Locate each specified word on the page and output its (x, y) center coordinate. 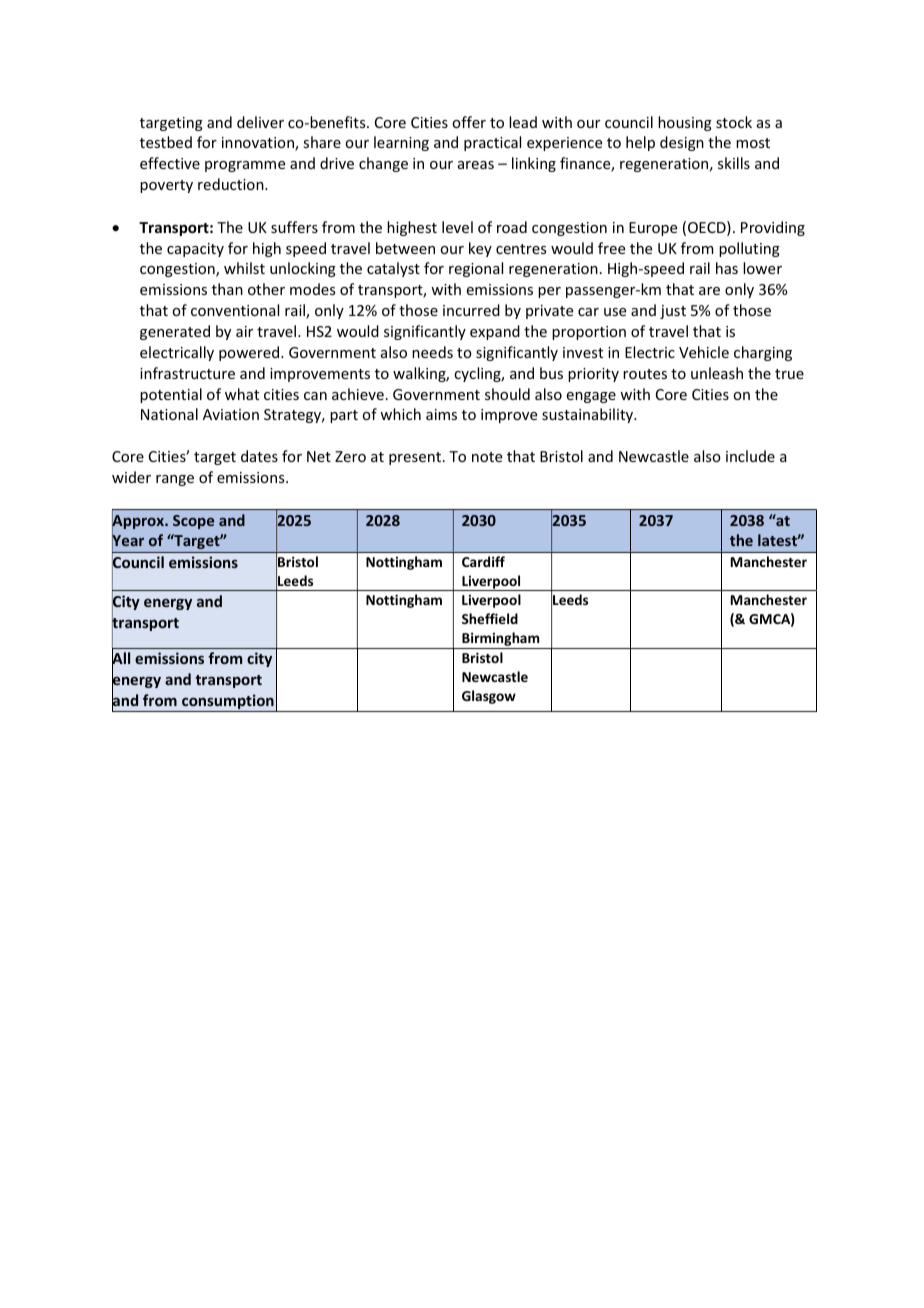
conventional (235, 310)
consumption (228, 703)
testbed (166, 142)
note (487, 457)
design (682, 143)
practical (492, 143)
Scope (193, 522)
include (750, 456)
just (673, 312)
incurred (471, 310)
